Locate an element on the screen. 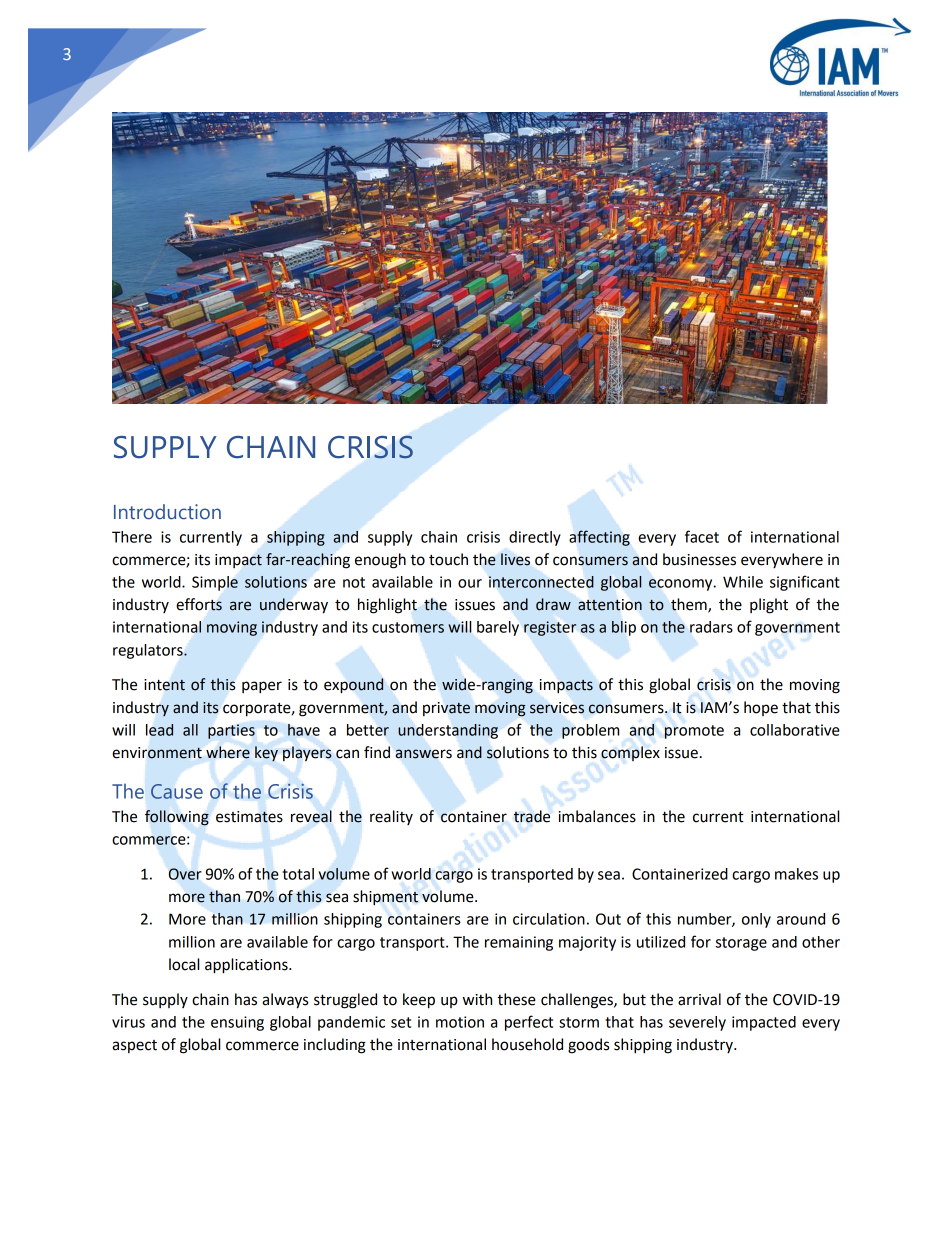 The image size is (952, 1233). Introduction is located at coordinates (167, 512).
